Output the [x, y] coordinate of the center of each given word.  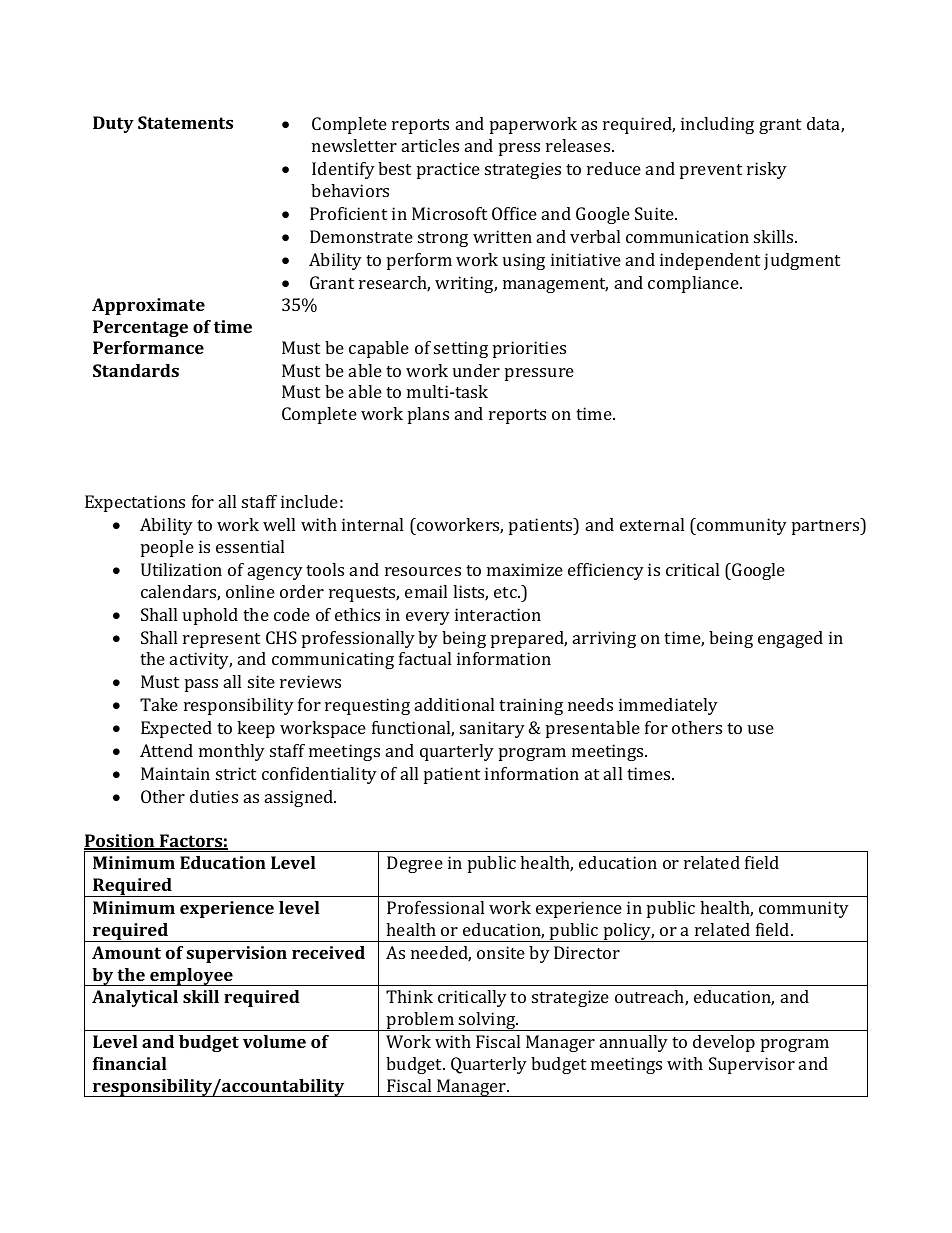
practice [448, 170]
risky [767, 170]
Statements [185, 122]
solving [487, 1021]
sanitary [492, 729]
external [652, 524]
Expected [176, 729]
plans [428, 415]
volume [274, 1041]
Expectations [135, 503]
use [761, 729]
